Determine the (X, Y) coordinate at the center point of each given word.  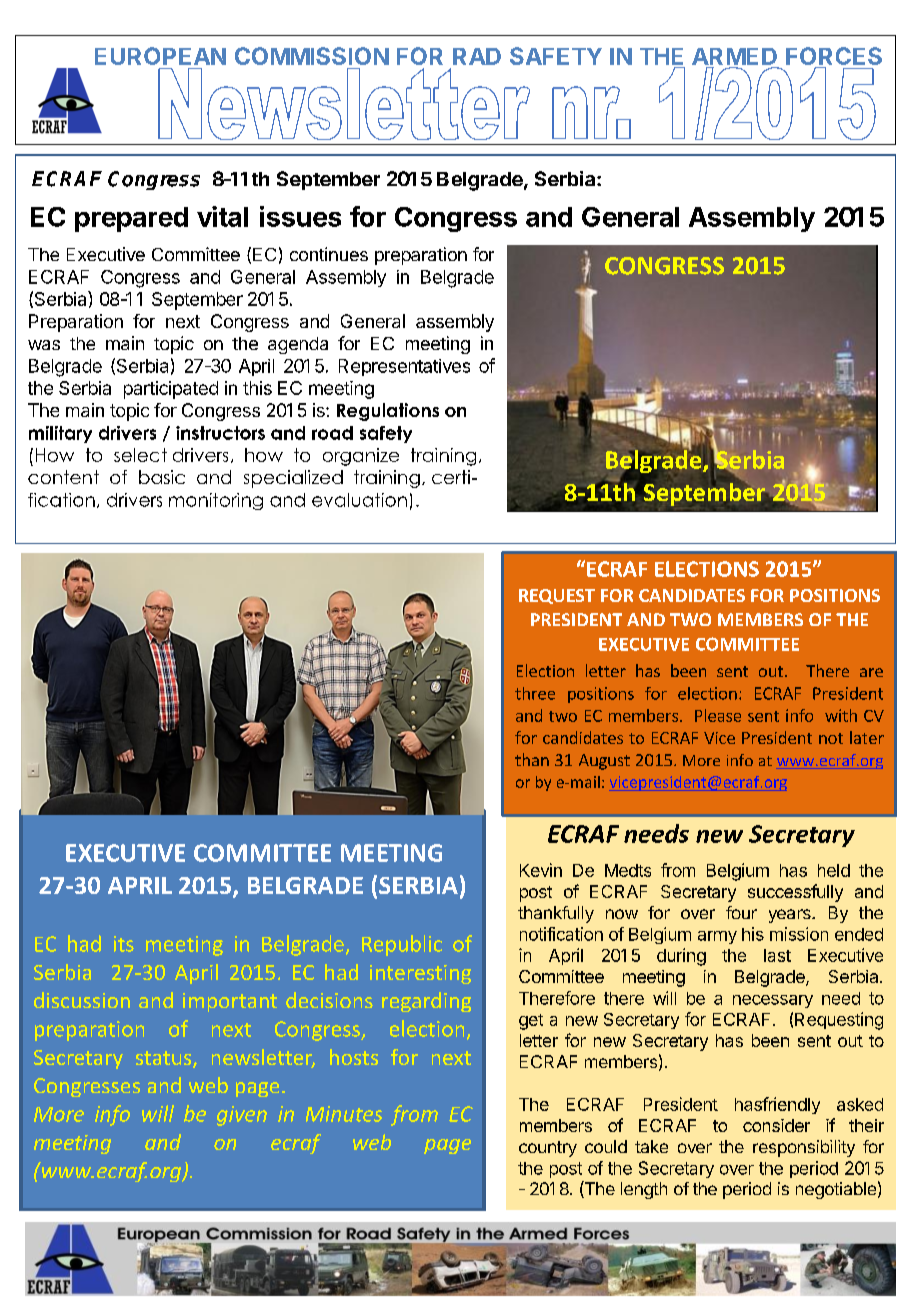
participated (171, 390)
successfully (795, 893)
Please (718, 715)
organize (361, 457)
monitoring (216, 501)
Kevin (541, 870)
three (535, 693)
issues (300, 216)
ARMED (734, 56)
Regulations (388, 412)
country (548, 1149)
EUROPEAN (160, 56)
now (622, 914)
